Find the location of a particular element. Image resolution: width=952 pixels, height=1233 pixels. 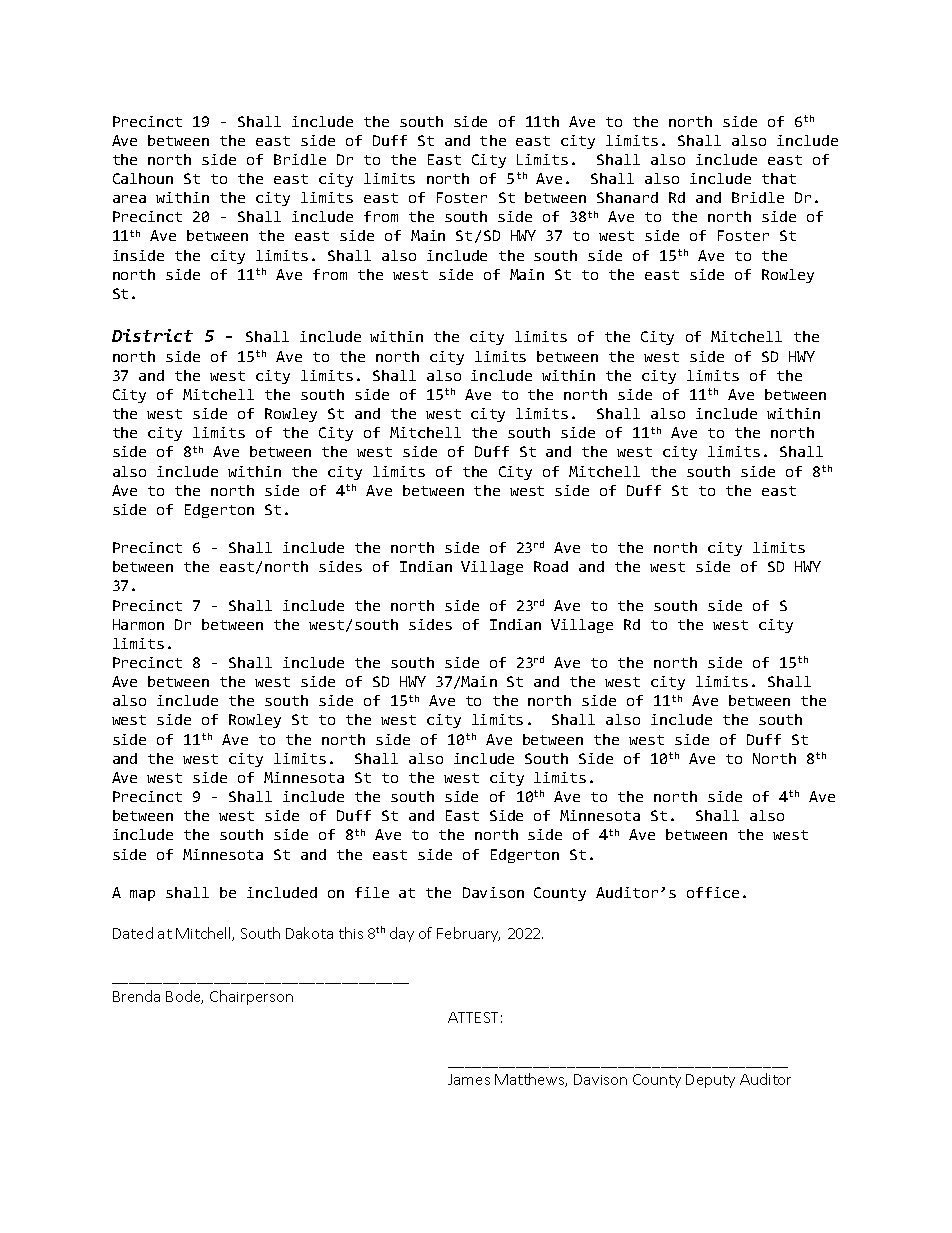

area is located at coordinates (129, 199).
